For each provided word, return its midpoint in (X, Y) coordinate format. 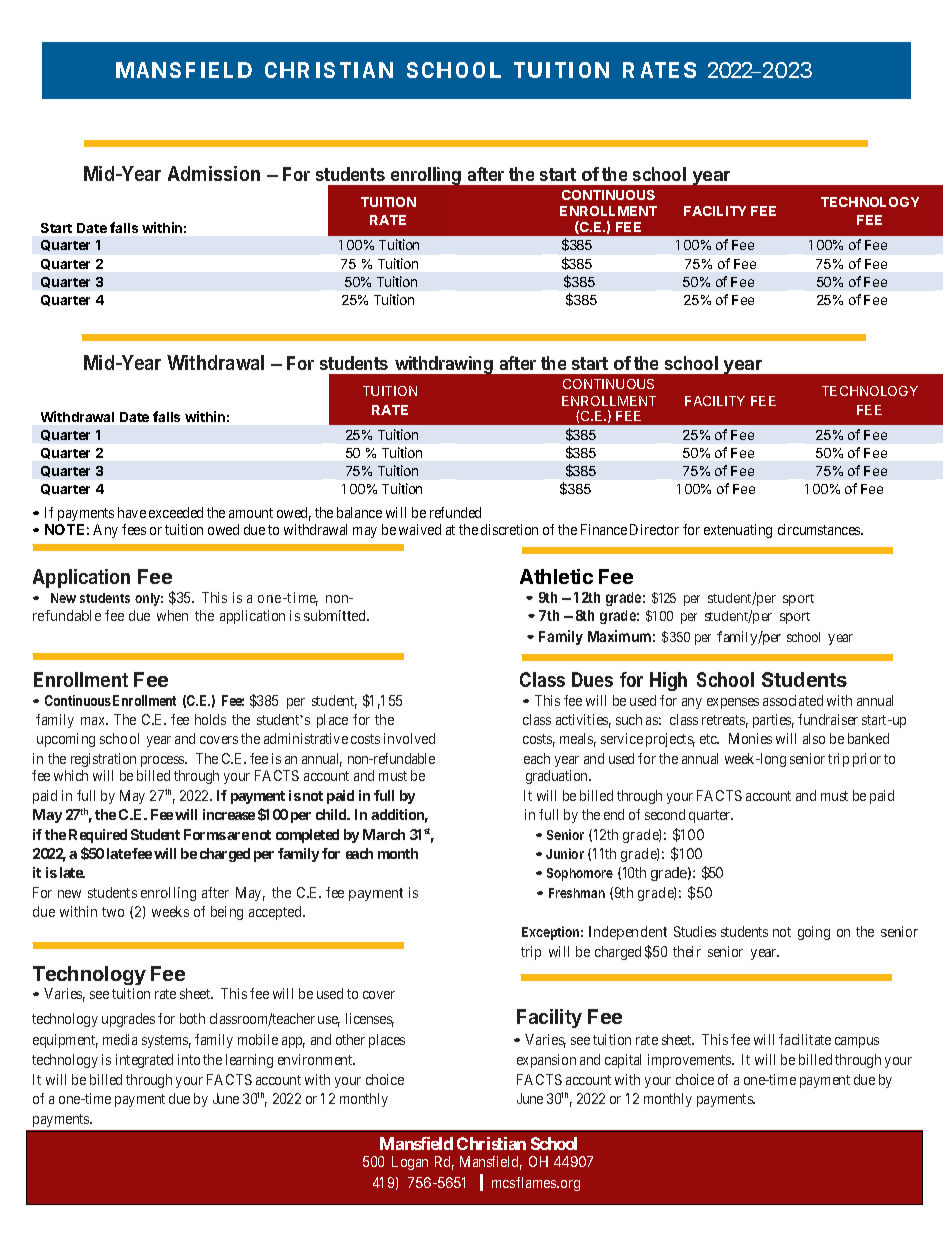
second (665, 814)
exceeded (176, 512)
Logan (410, 1163)
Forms (205, 834)
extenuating (738, 531)
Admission (214, 173)
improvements (691, 1061)
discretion (509, 529)
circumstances (820, 529)
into (189, 1059)
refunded (455, 512)
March (384, 834)
